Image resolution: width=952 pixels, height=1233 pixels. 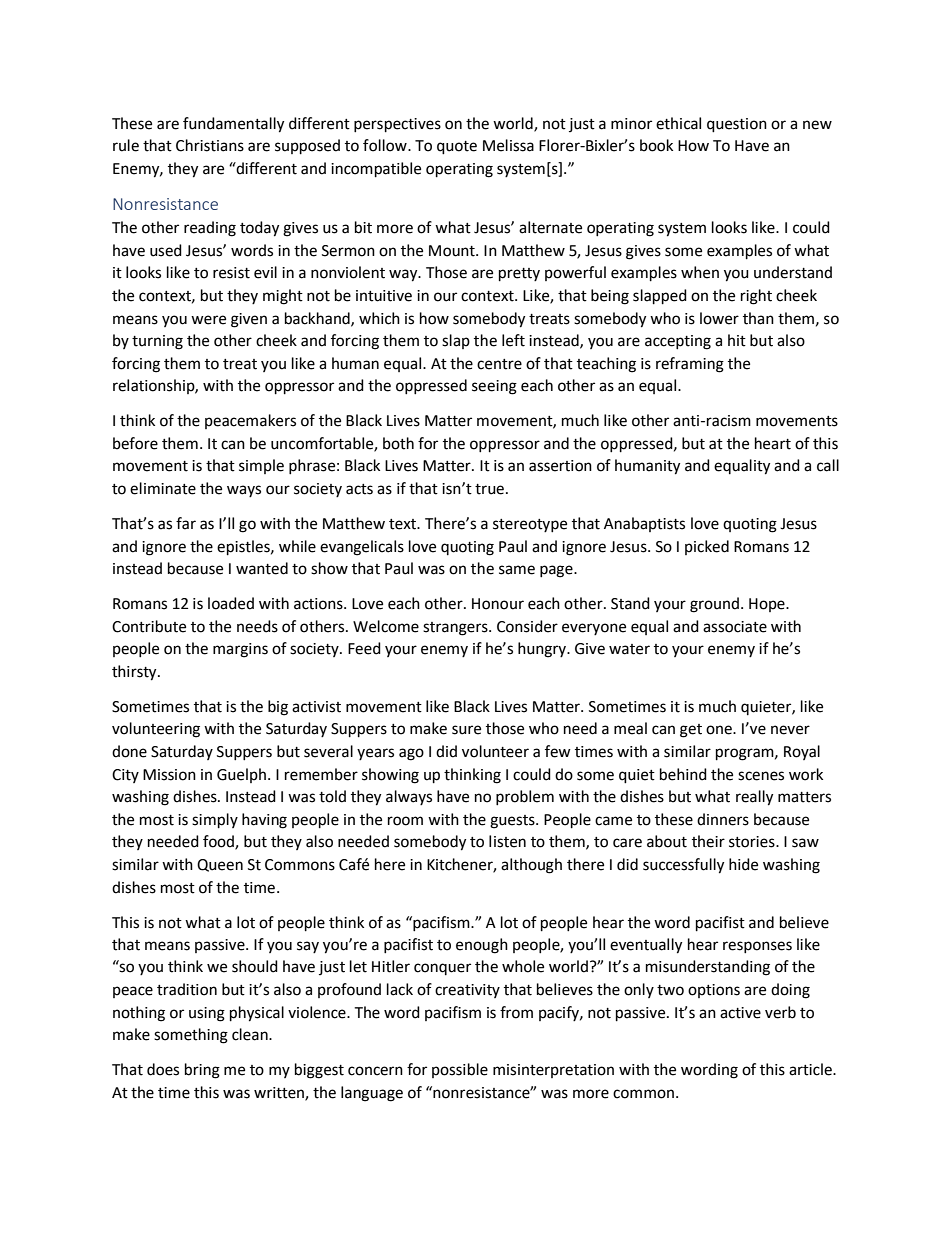 I want to click on question, so click(x=737, y=125).
